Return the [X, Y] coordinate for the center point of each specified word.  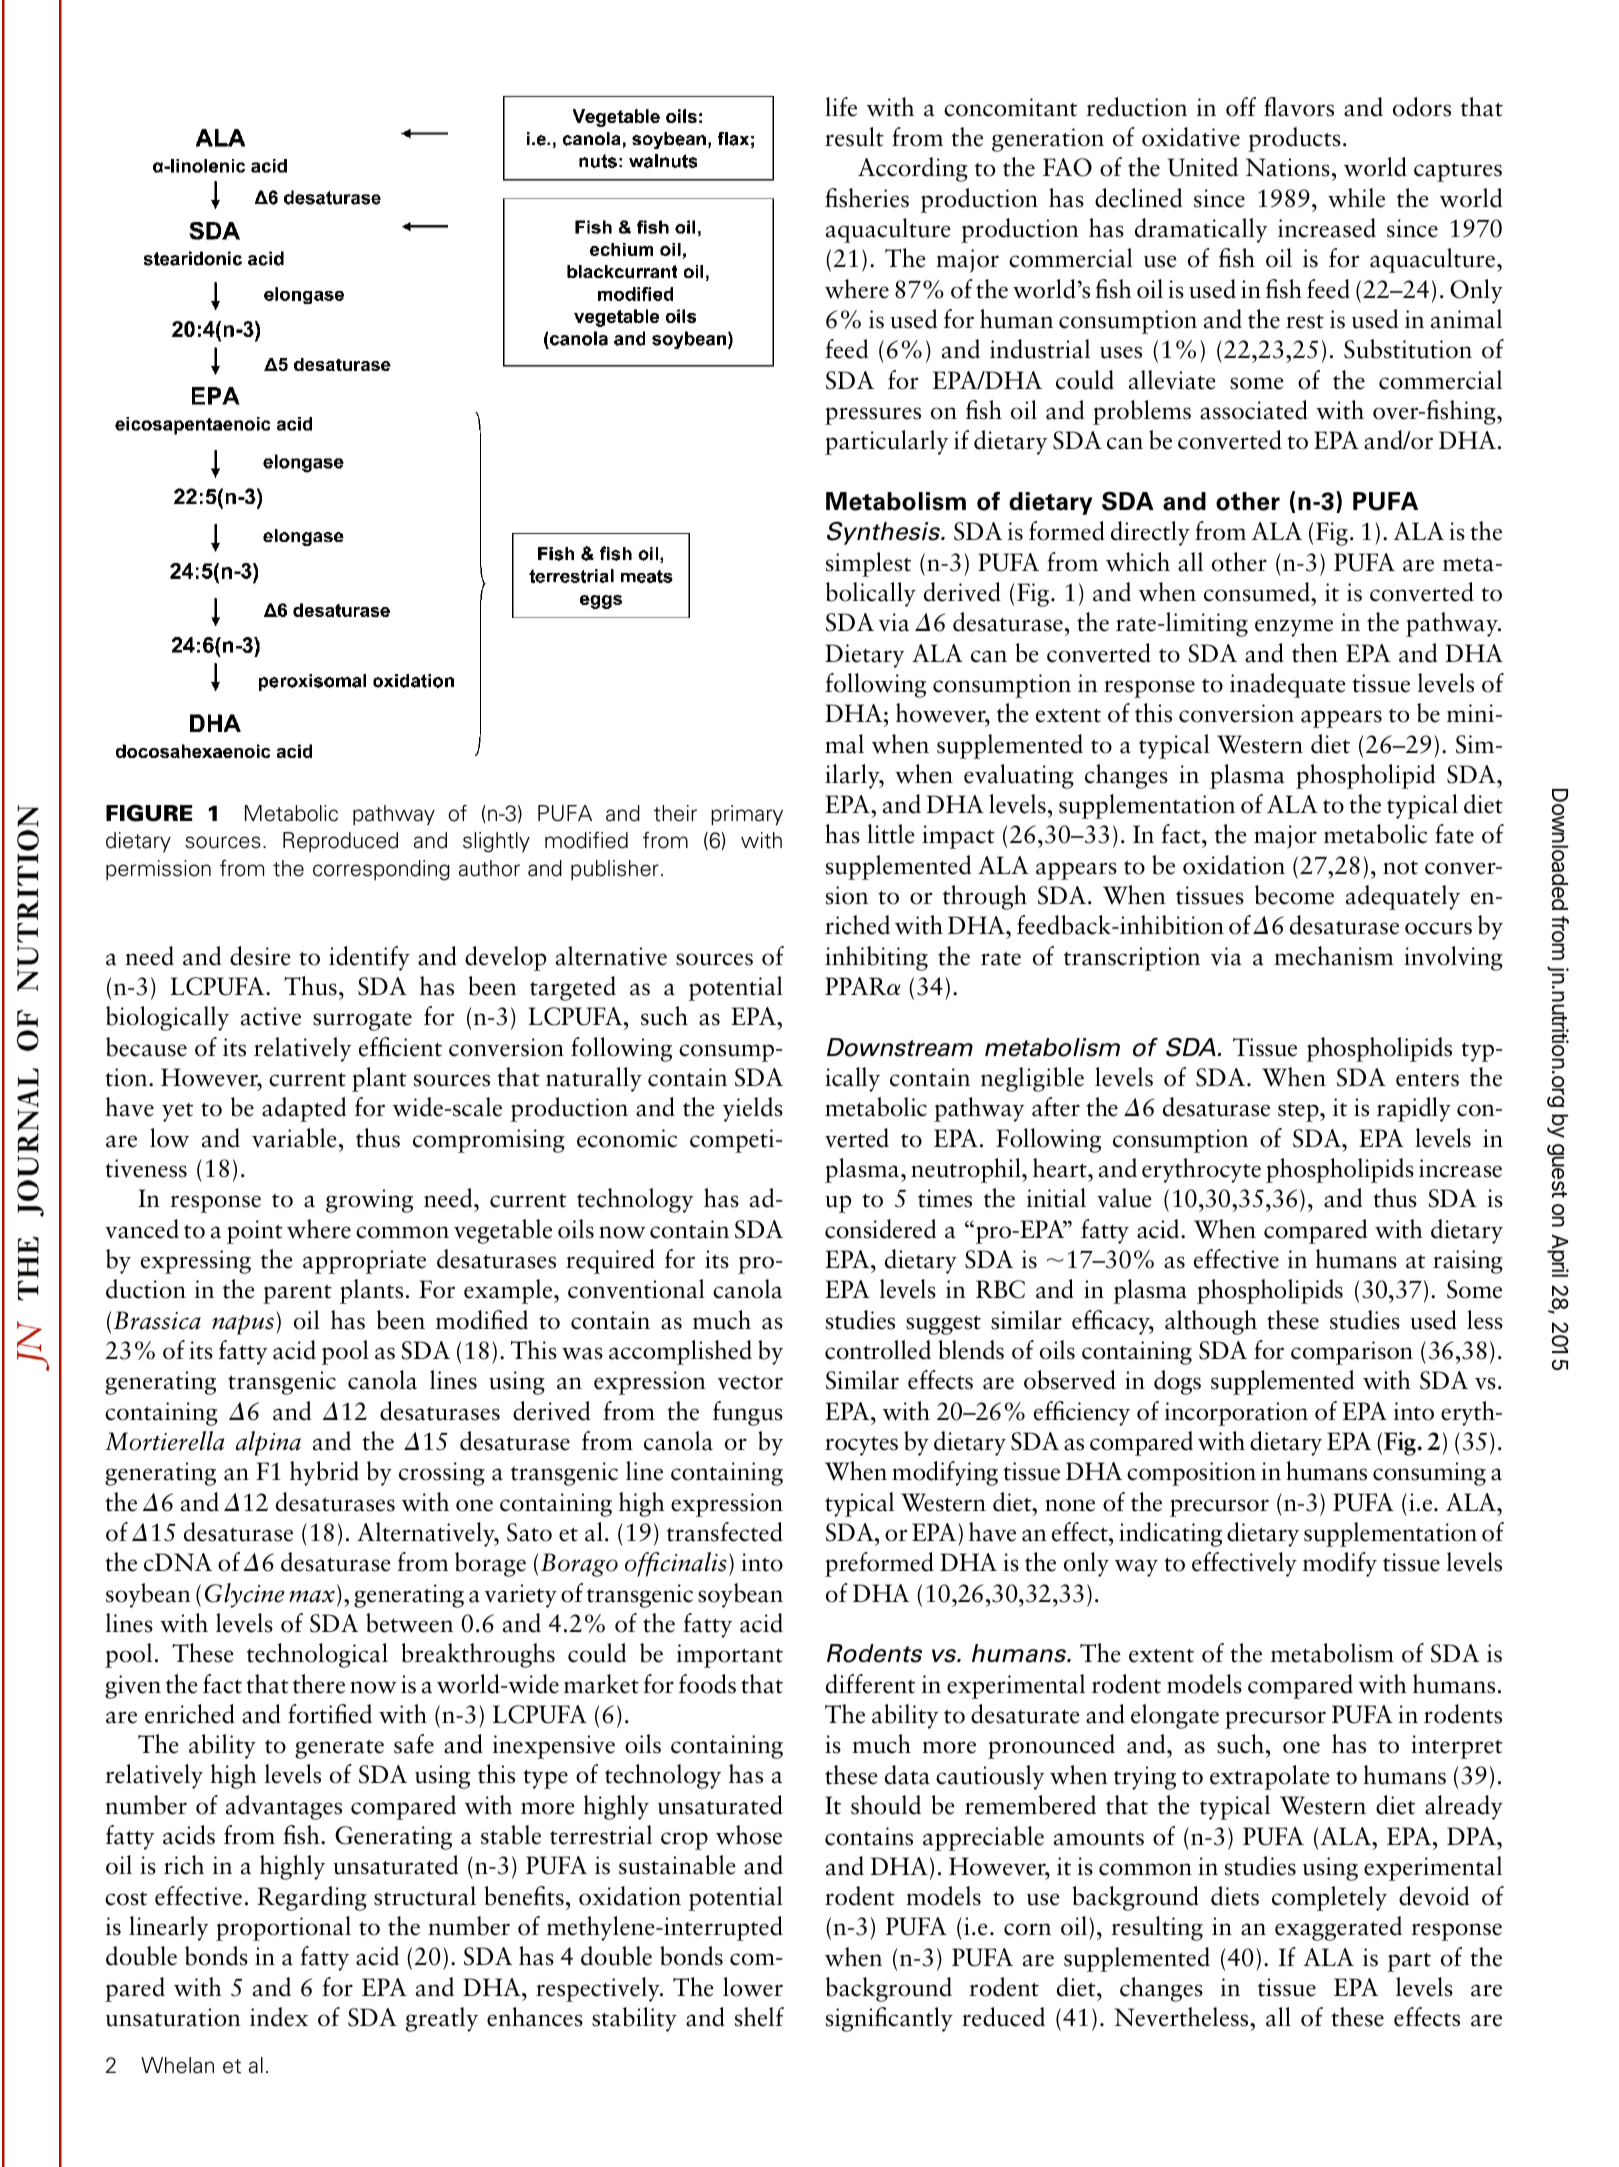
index [279, 2017]
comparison [1352, 1353]
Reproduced [340, 842]
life [841, 107]
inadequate [1288, 685]
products [1294, 139]
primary [747, 815]
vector [750, 1382]
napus [243, 1325]
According [913, 169]
